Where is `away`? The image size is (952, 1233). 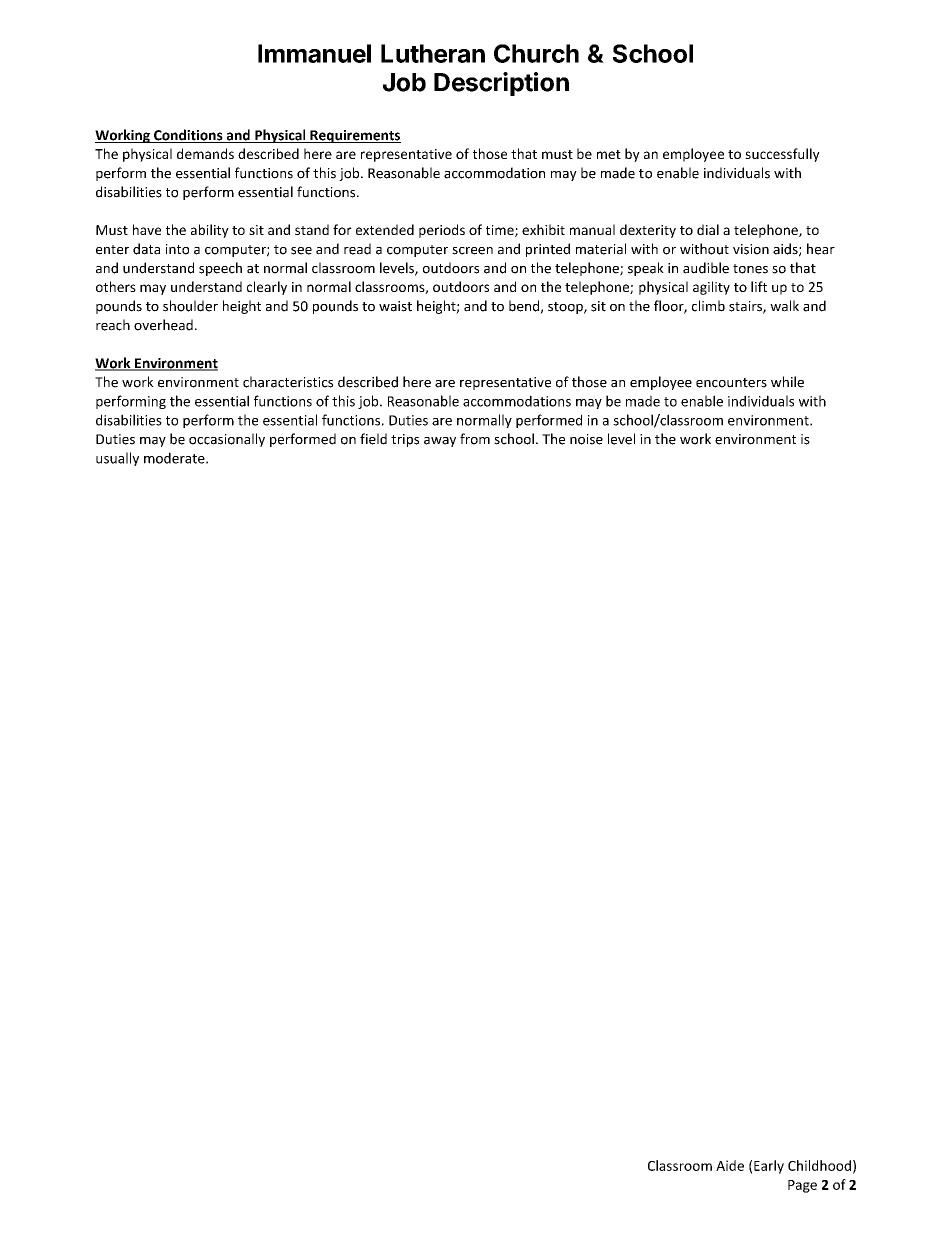 away is located at coordinates (440, 442).
